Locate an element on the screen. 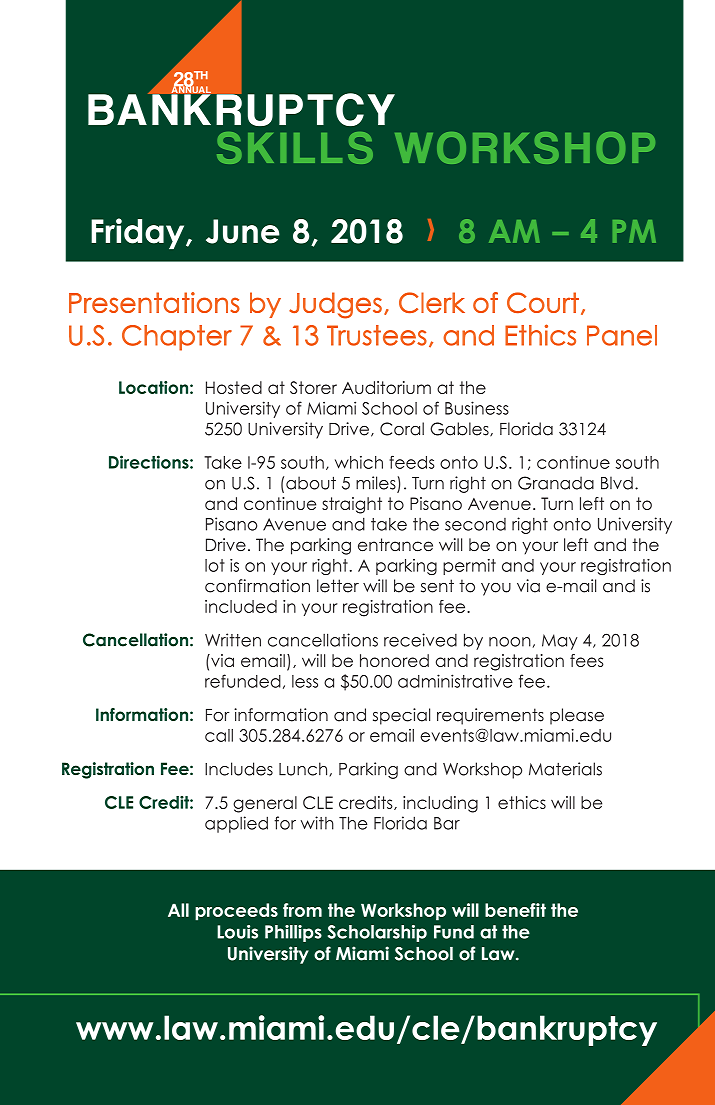 The height and width of the screenshot is (1105, 715). June is located at coordinates (243, 231).
